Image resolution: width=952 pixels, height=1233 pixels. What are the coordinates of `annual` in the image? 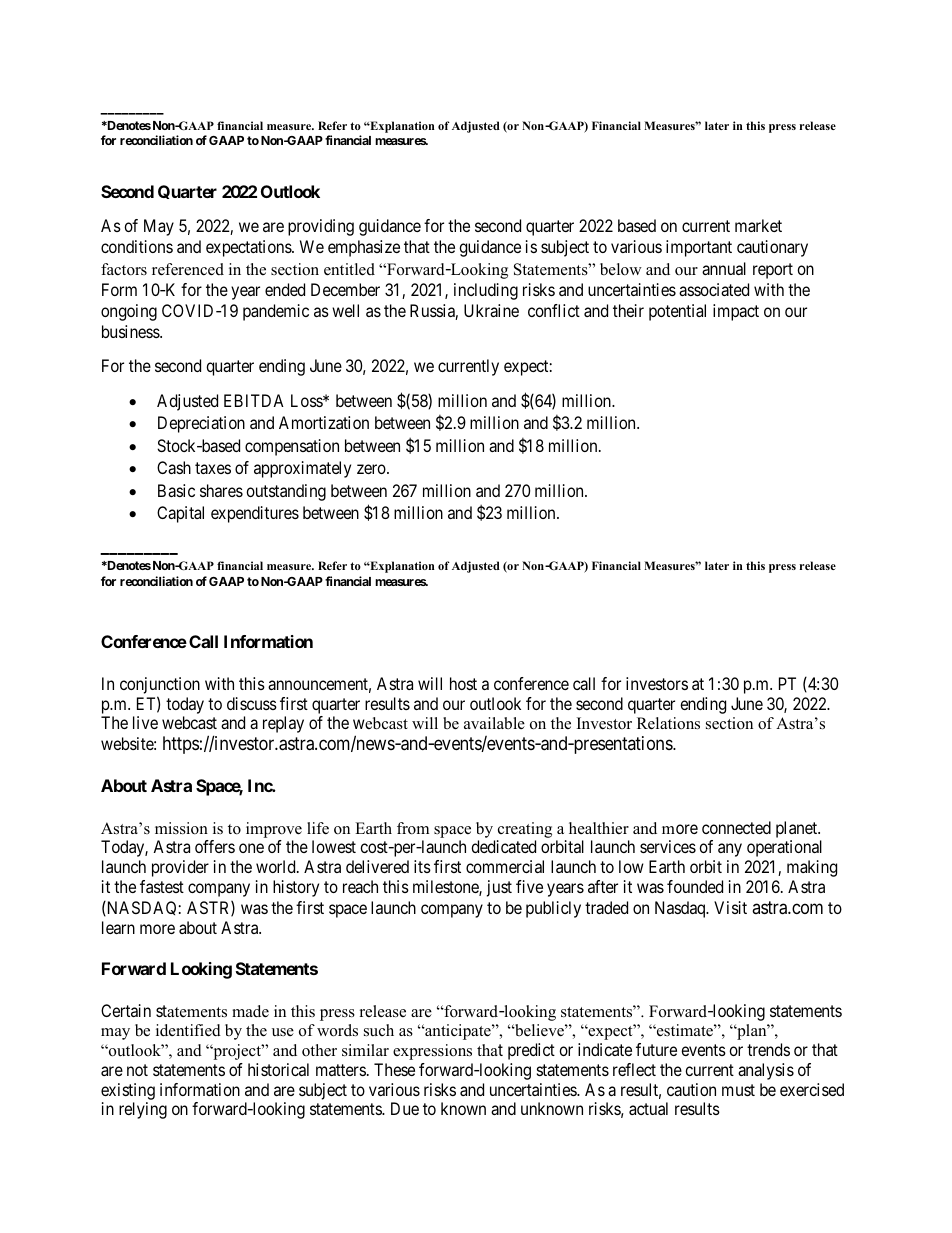 It's located at (724, 268).
